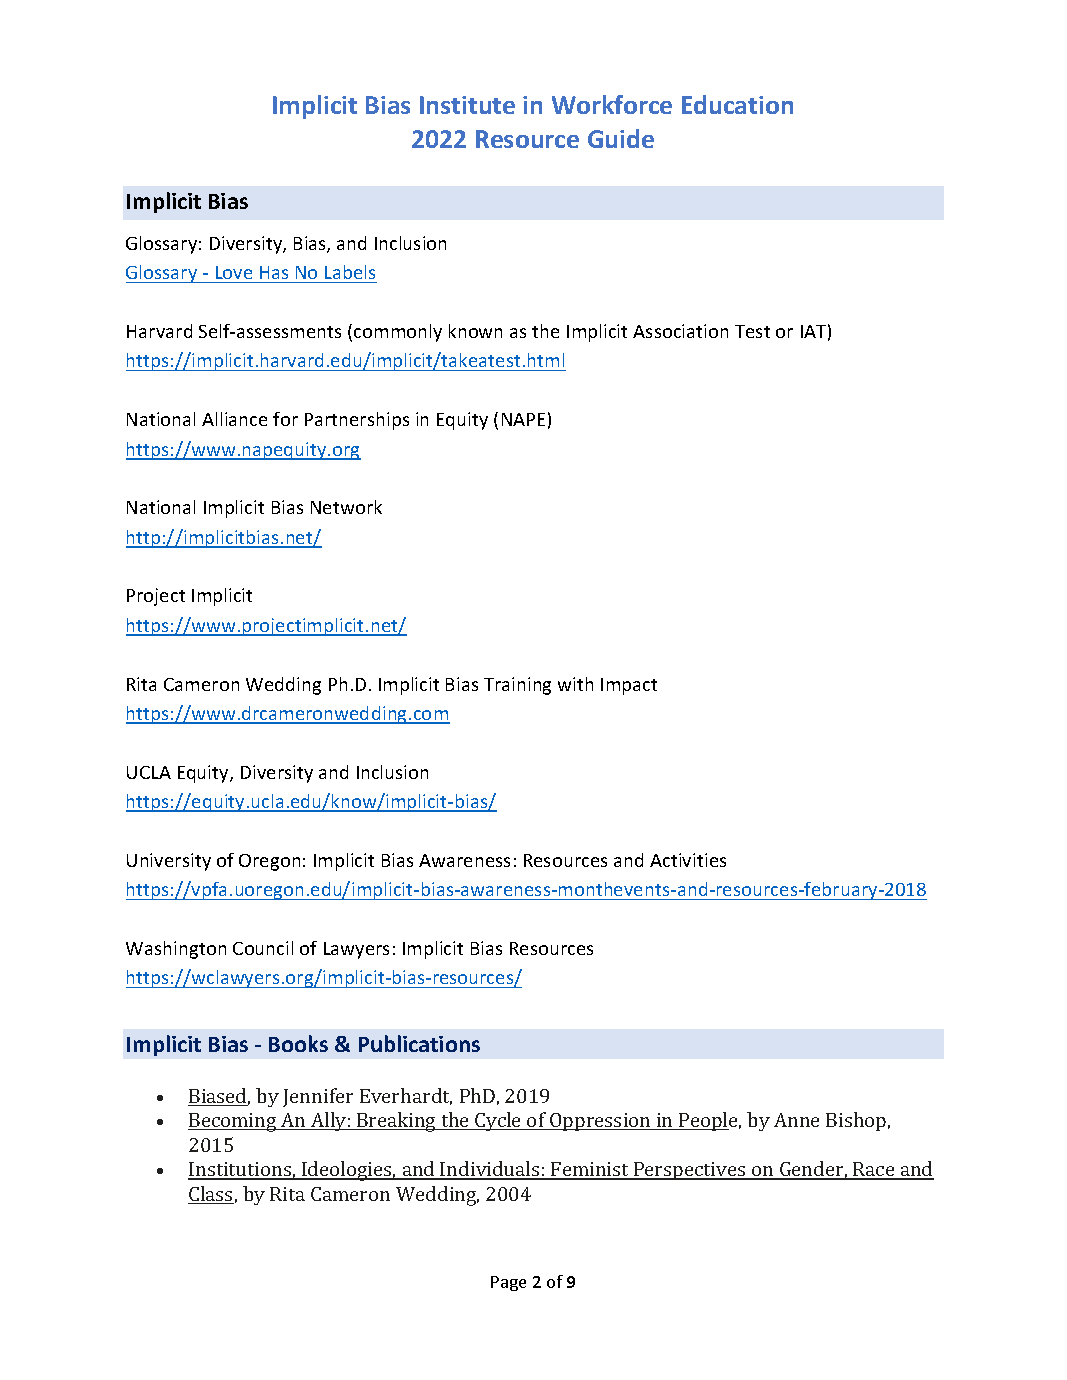  I want to click on Race, so click(874, 1171).
